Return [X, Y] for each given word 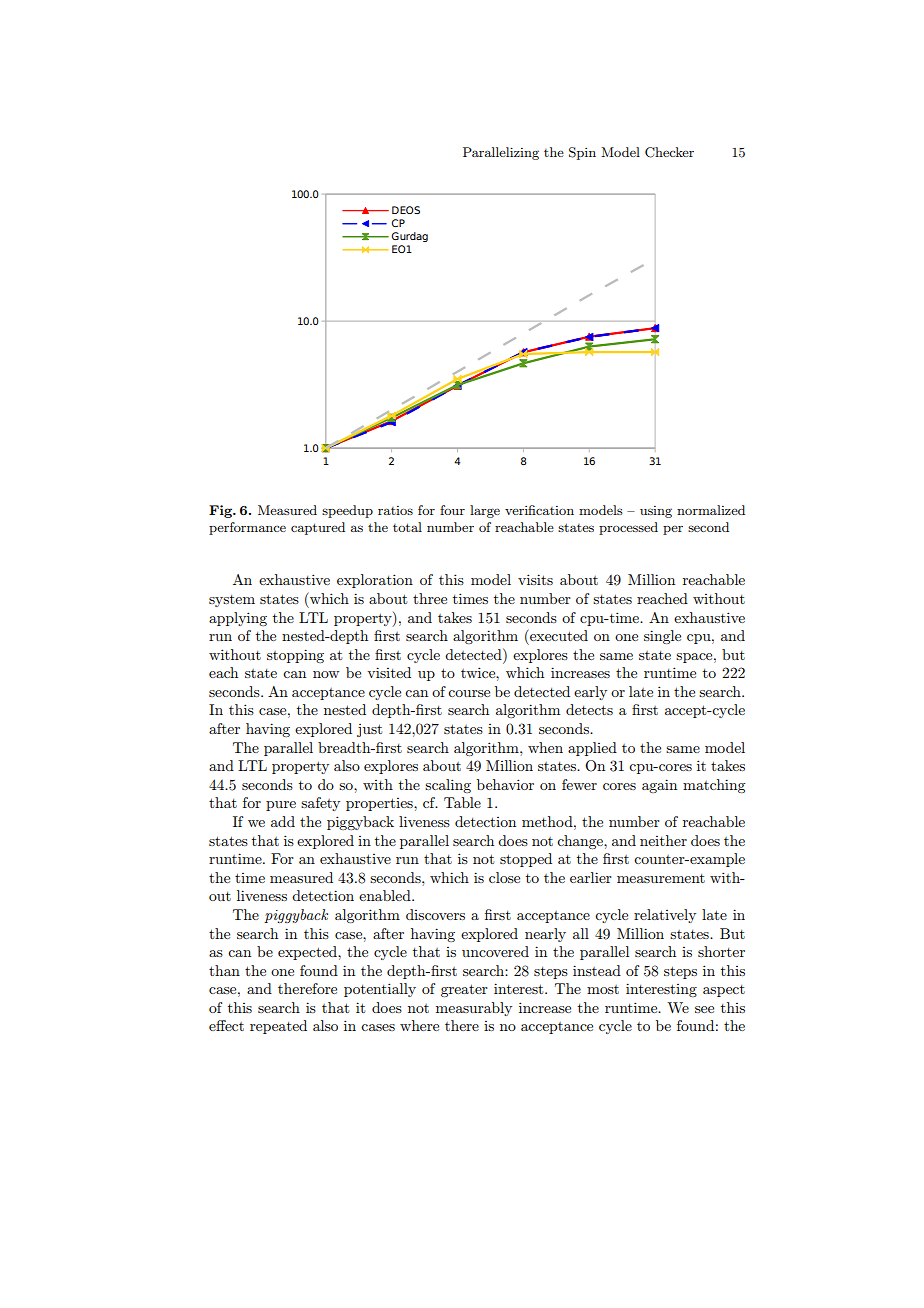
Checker [669, 152]
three [430, 598]
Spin [582, 153]
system [232, 601]
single [662, 637]
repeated [278, 1027]
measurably [474, 1009]
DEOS [406, 210]
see [704, 1009]
